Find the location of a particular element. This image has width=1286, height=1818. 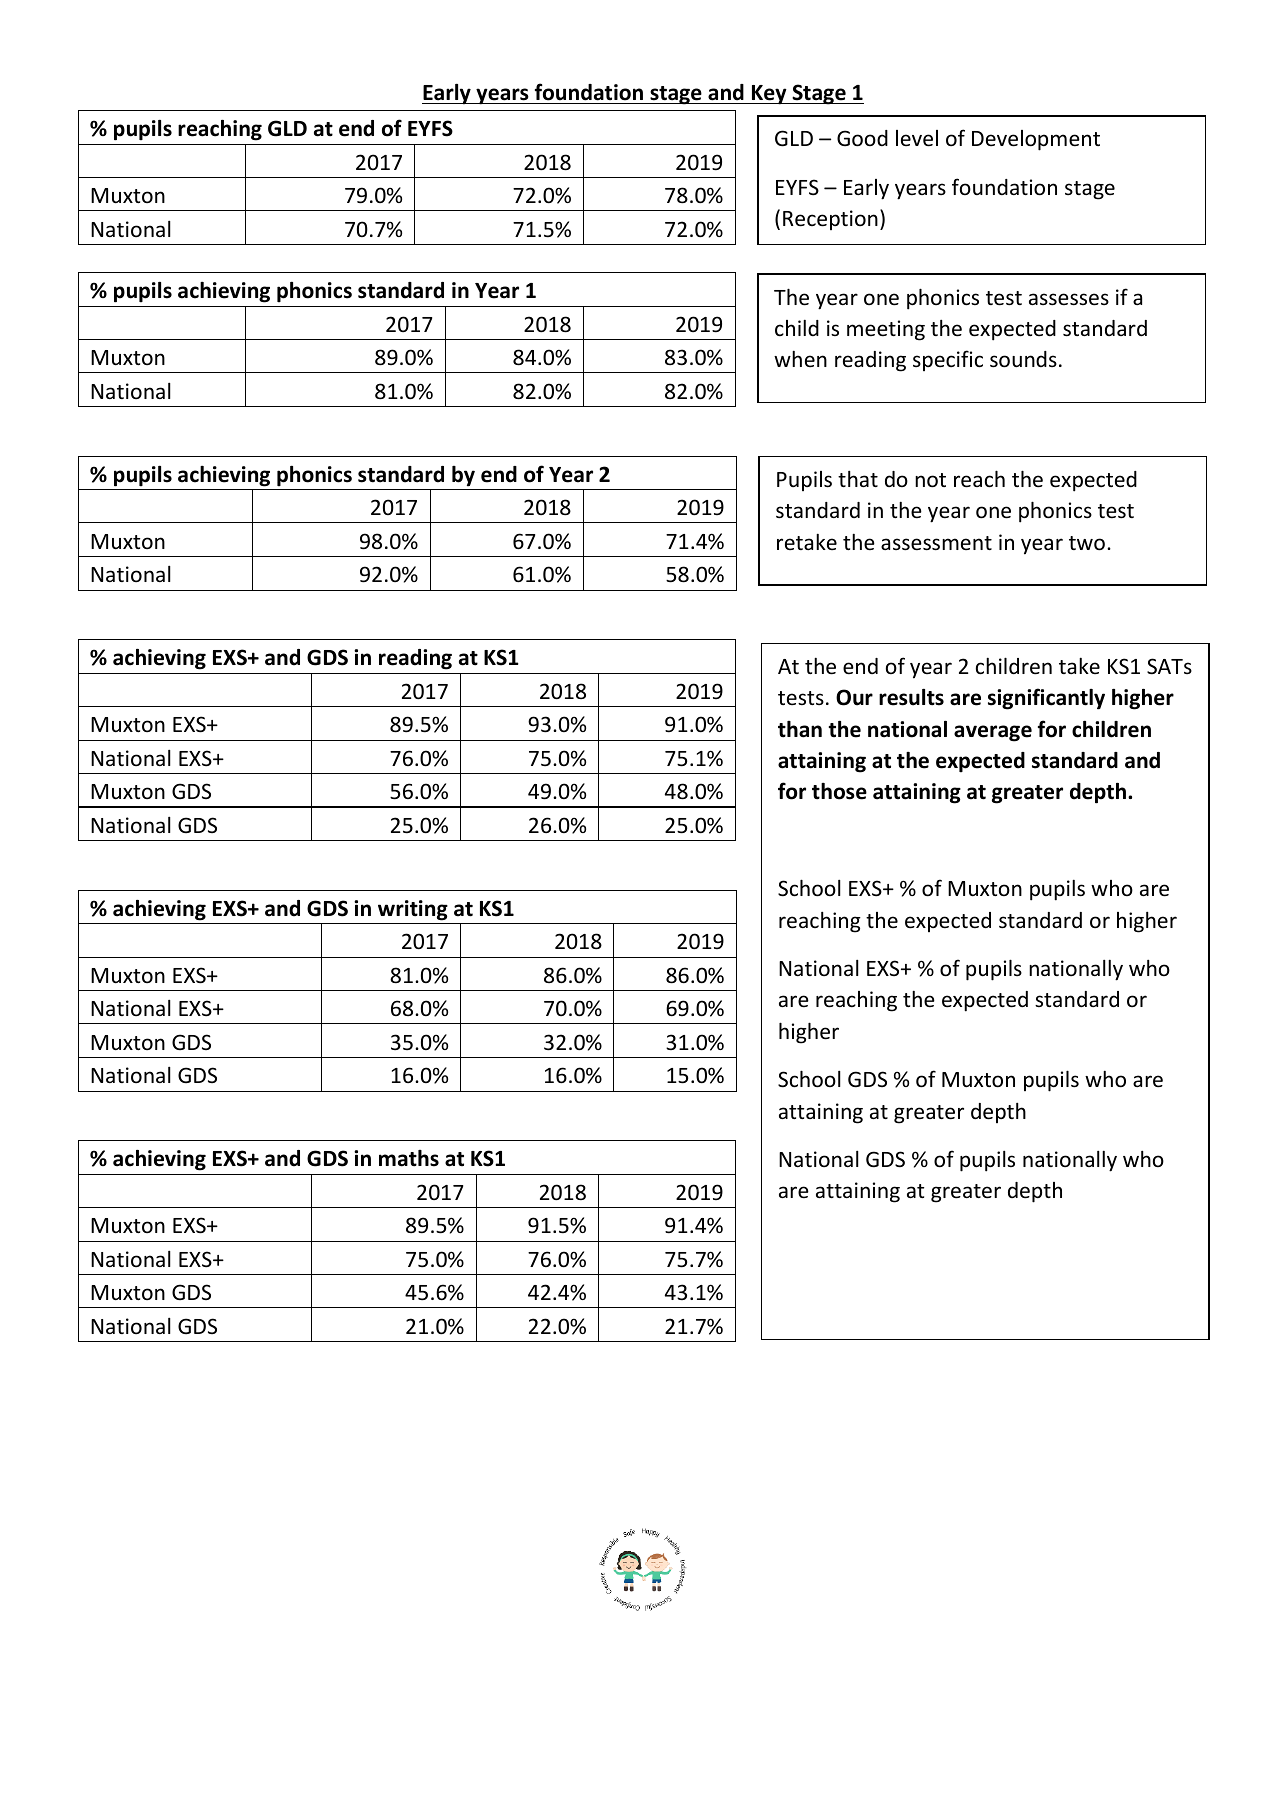

when is located at coordinates (800, 358).
